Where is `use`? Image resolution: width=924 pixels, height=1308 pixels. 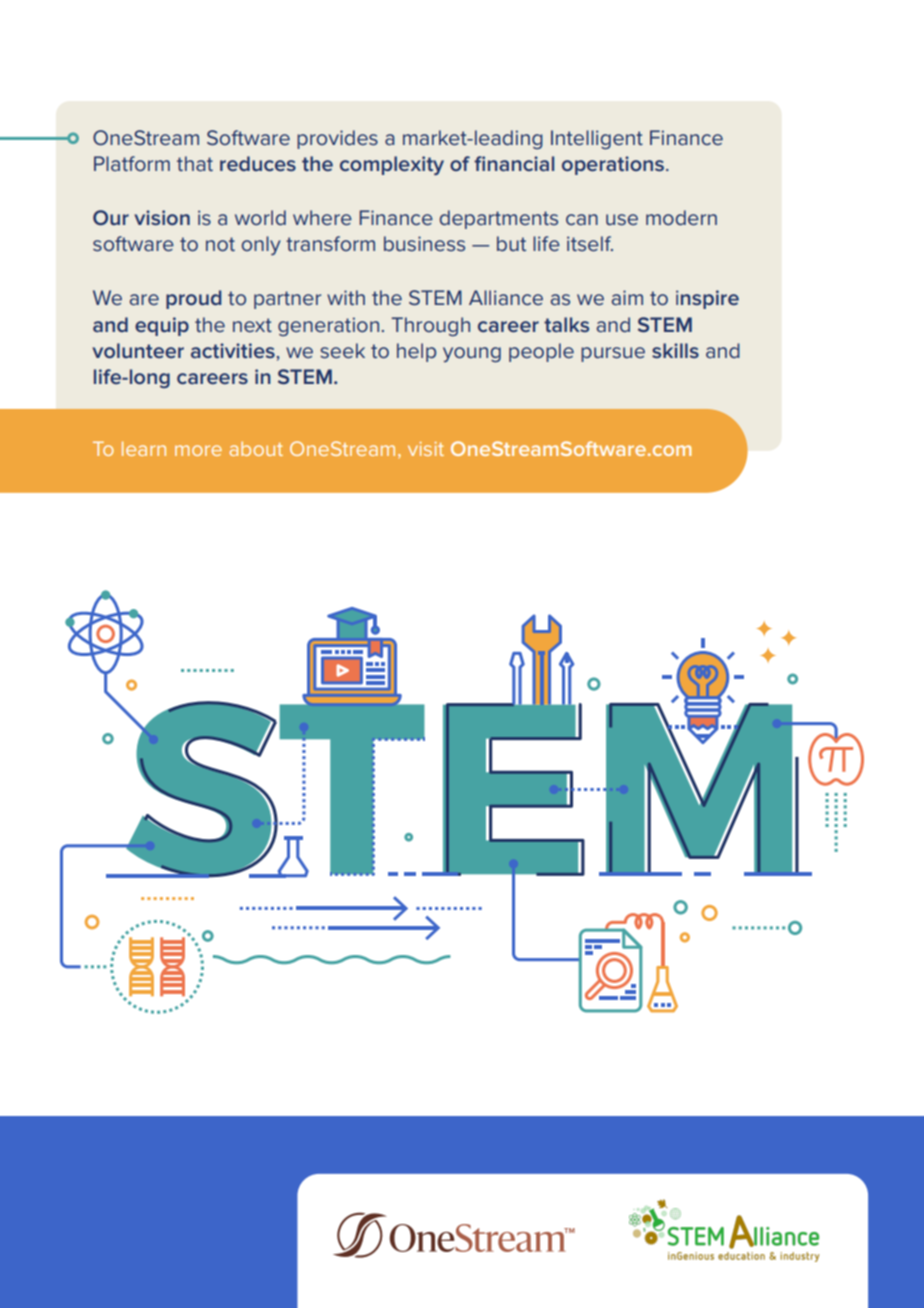 use is located at coordinates (622, 219).
